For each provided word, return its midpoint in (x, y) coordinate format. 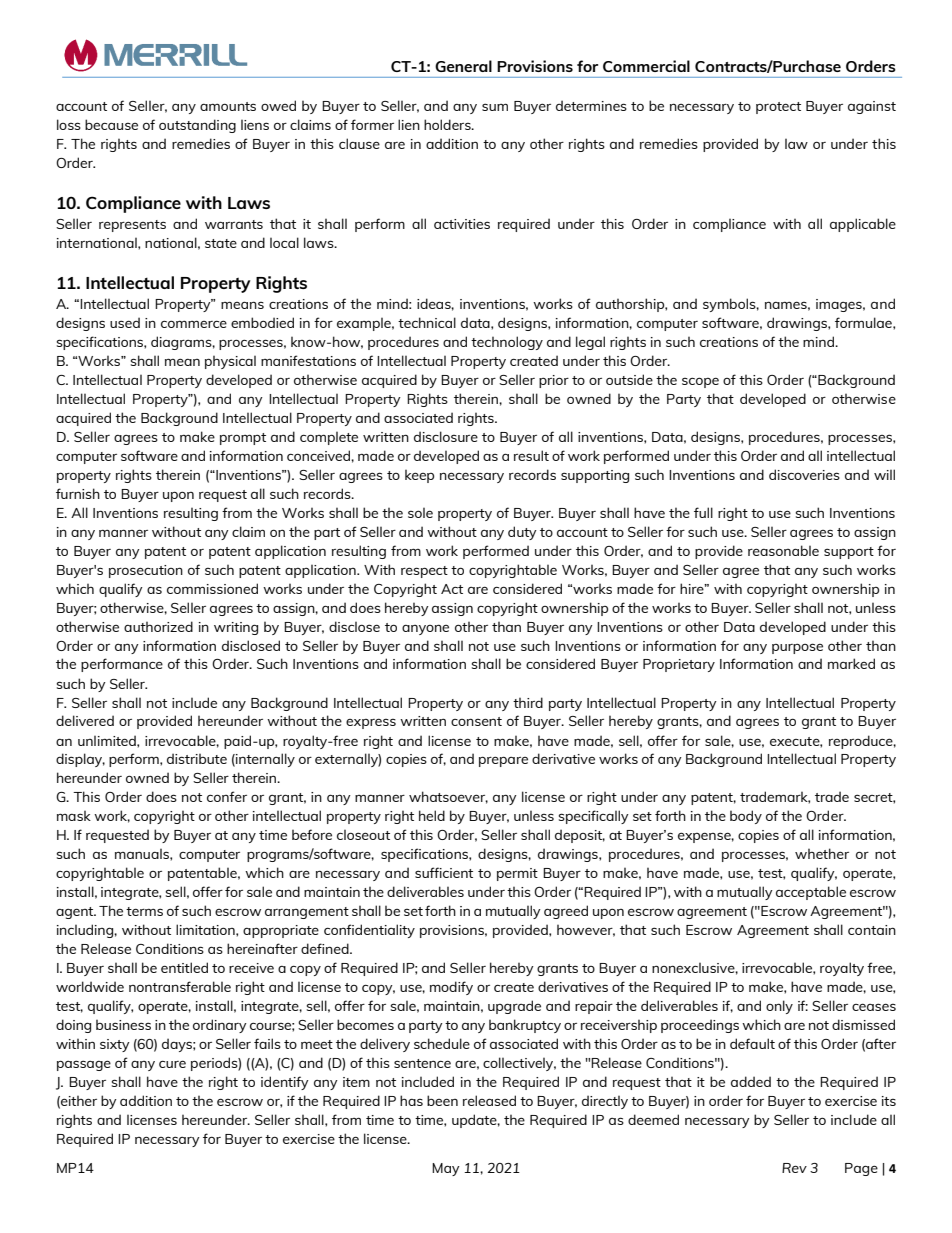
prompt (243, 439)
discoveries (804, 474)
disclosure (446, 436)
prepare (503, 761)
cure (172, 1064)
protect (778, 108)
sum (495, 107)
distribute (197, 758)
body (746, 817)
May (446, 1169)
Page (861, 1169)
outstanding (197, 126)
